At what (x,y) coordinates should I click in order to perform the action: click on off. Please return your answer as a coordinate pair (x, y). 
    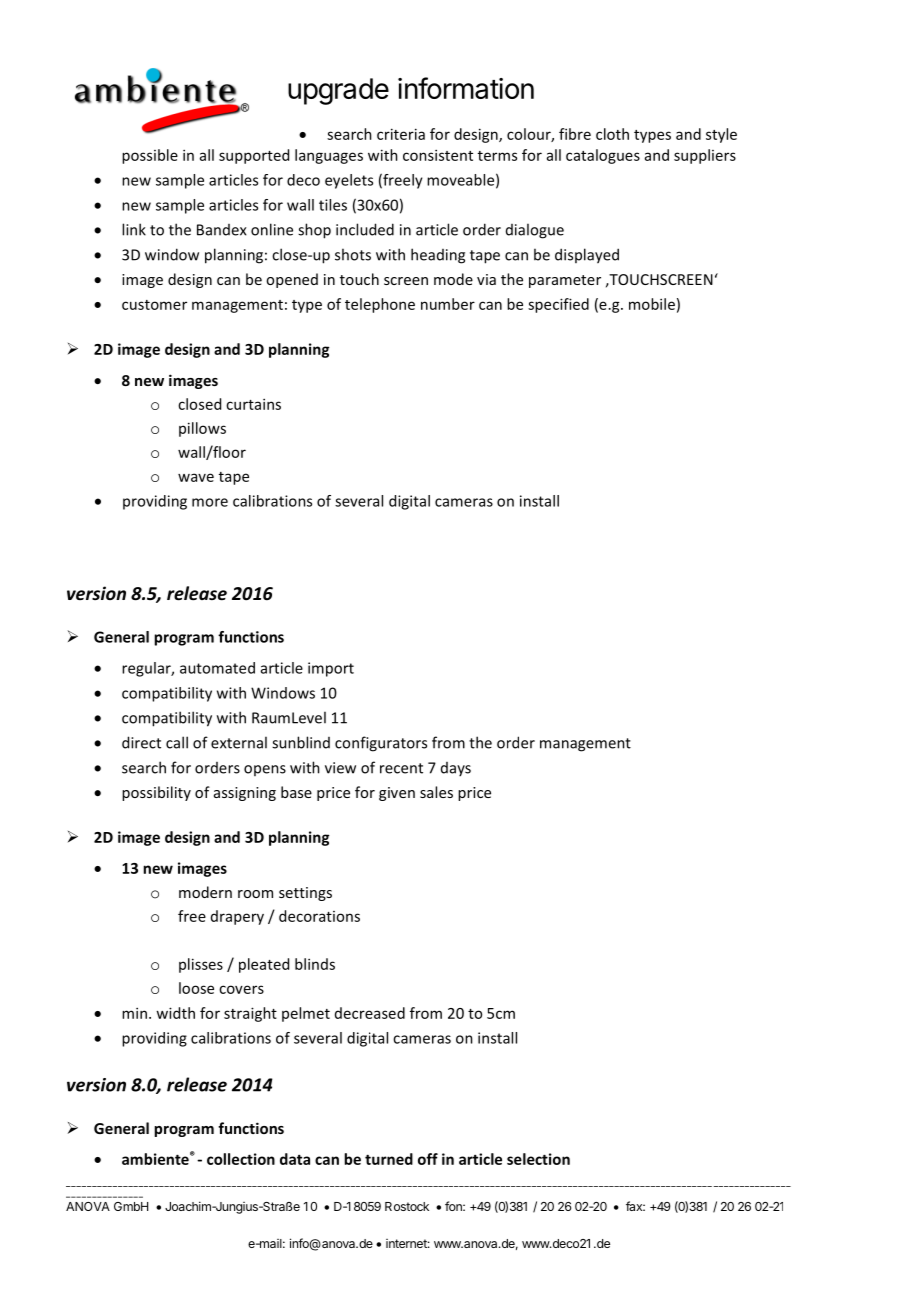
    Looking at the image, I should click on (428, 1159).
